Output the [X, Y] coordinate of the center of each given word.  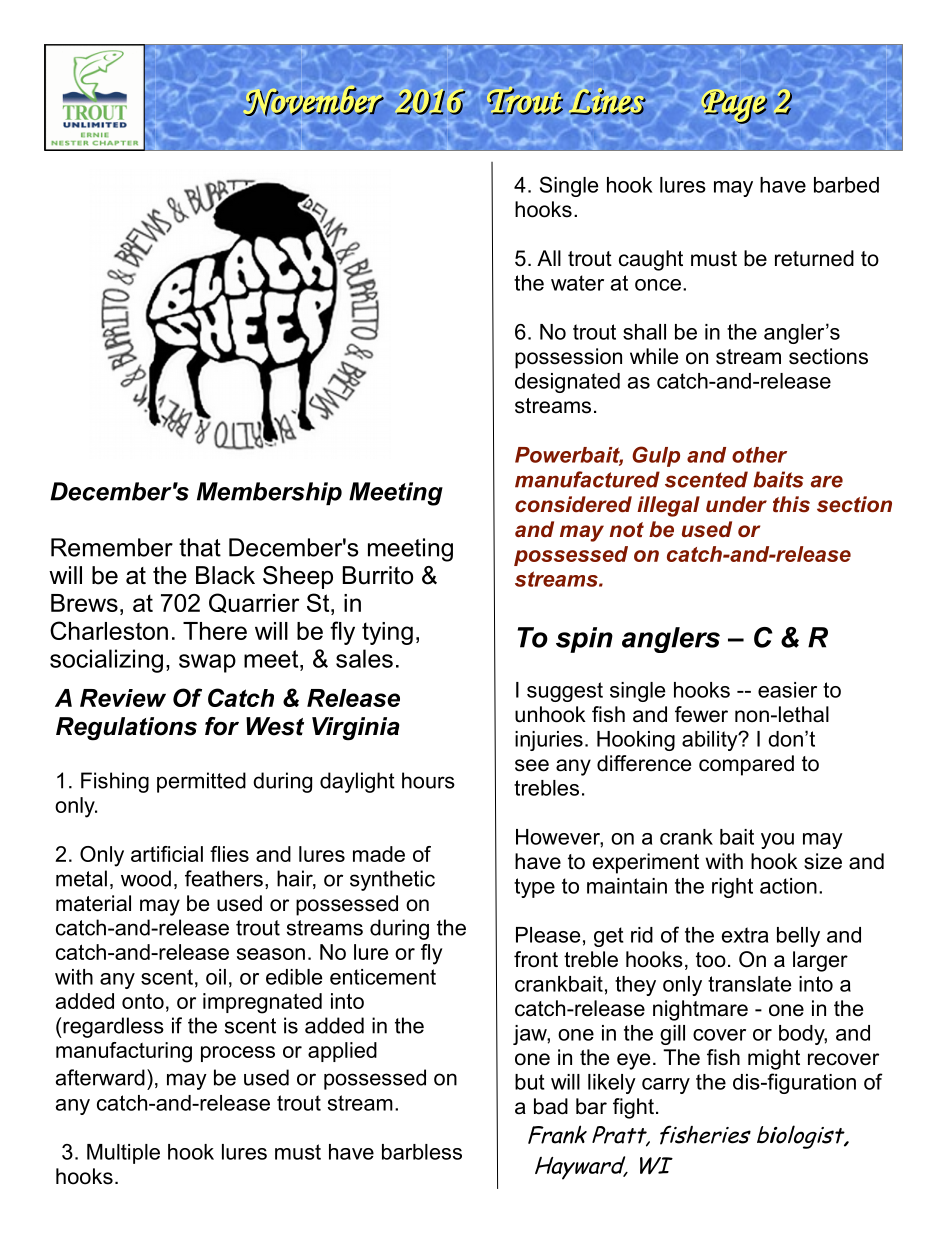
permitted [201, 782]
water [577, 283]
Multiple [123, 1154]
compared [746, 765]
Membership [269, 493]
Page [735, 108]
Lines [608, 102]
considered [573, 504]
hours [428, 780]
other [759, 455]
